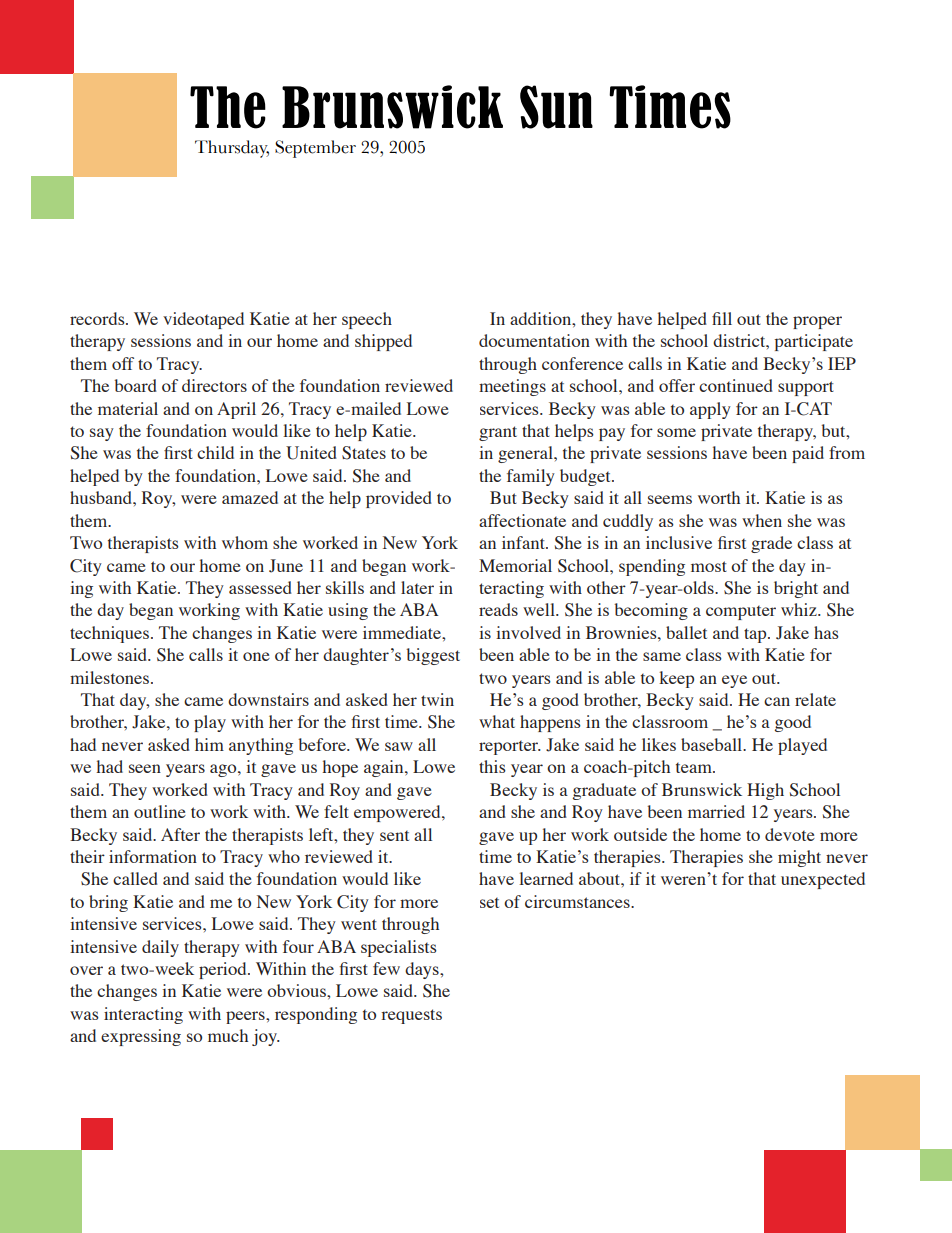 Image resolution: width=952 pixels, height=1233 pixels. Describe the element at coordinates (777, 701) in the page. I see `can` at that location.
